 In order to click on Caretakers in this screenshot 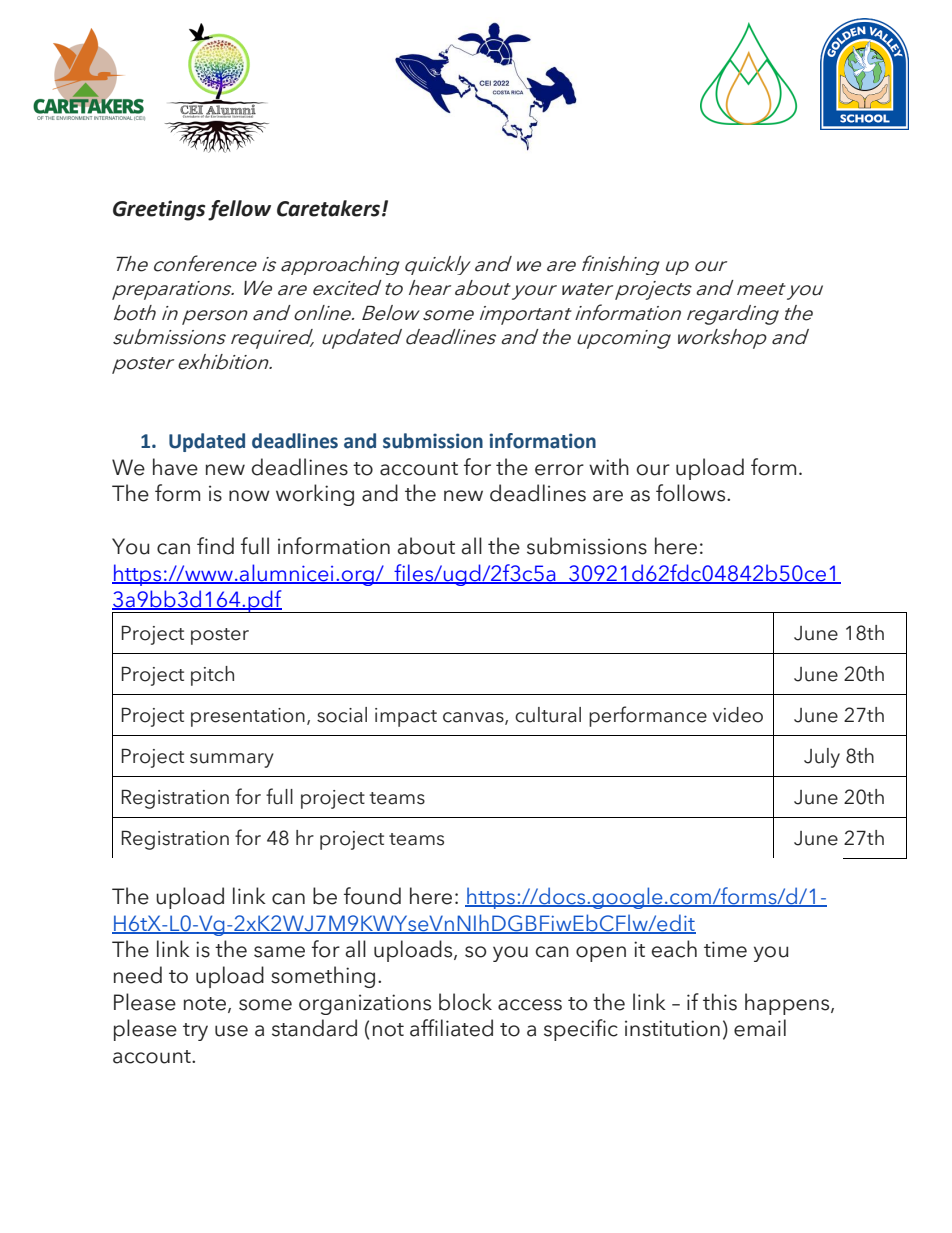, I will do `click(330, 208)`.
